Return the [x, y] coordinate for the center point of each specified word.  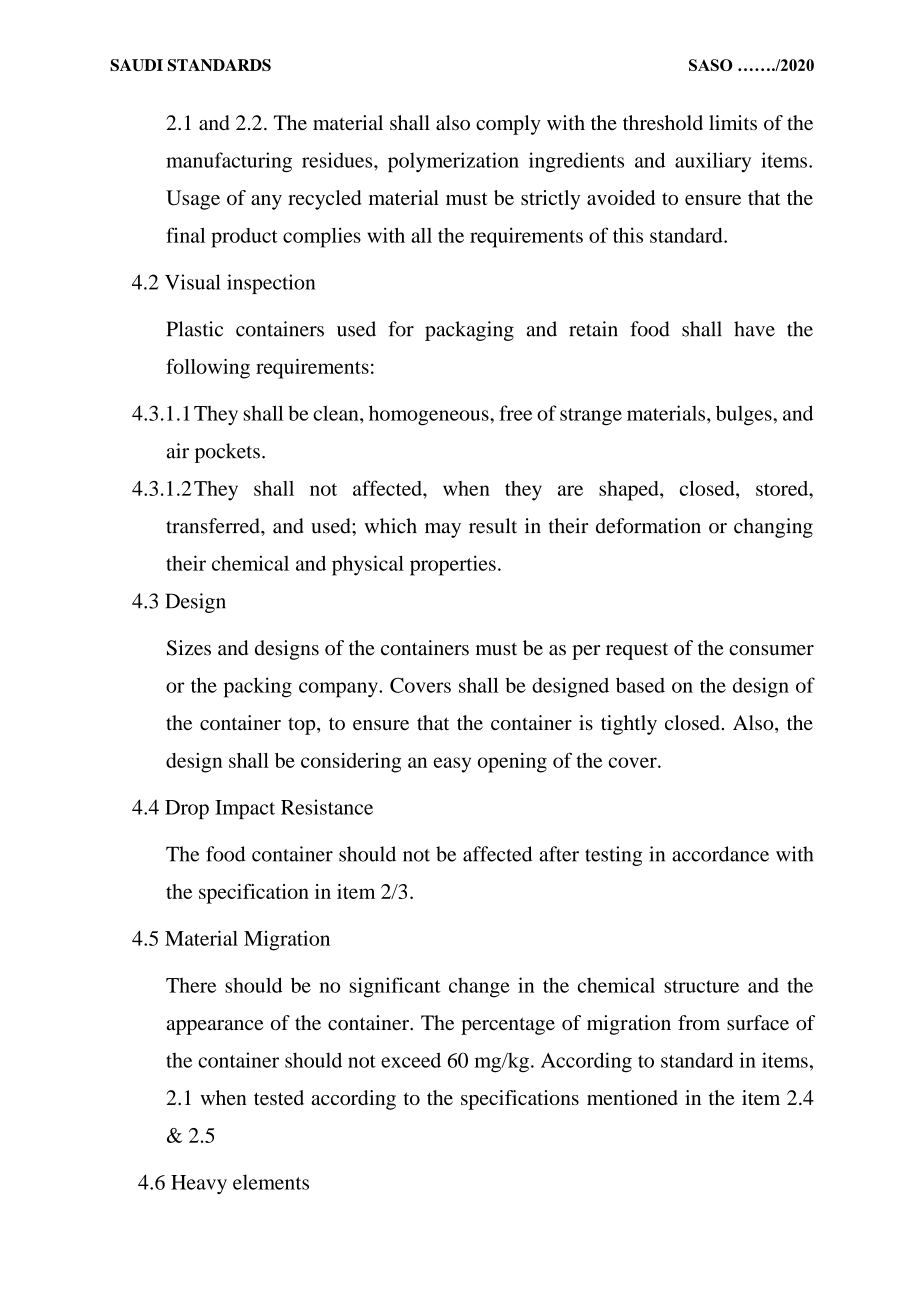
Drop [187, 809]
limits [733, 122]
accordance [720, 854]
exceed [411, 1060]
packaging [469, 331]
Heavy [199, 1184]
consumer [771, 650]
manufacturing [229, 162]
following [208, 369]
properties [453, 565]
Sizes [189, 648]
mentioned [632, 1097]
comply [508, 125]
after [559, 854]
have [754, 329]
